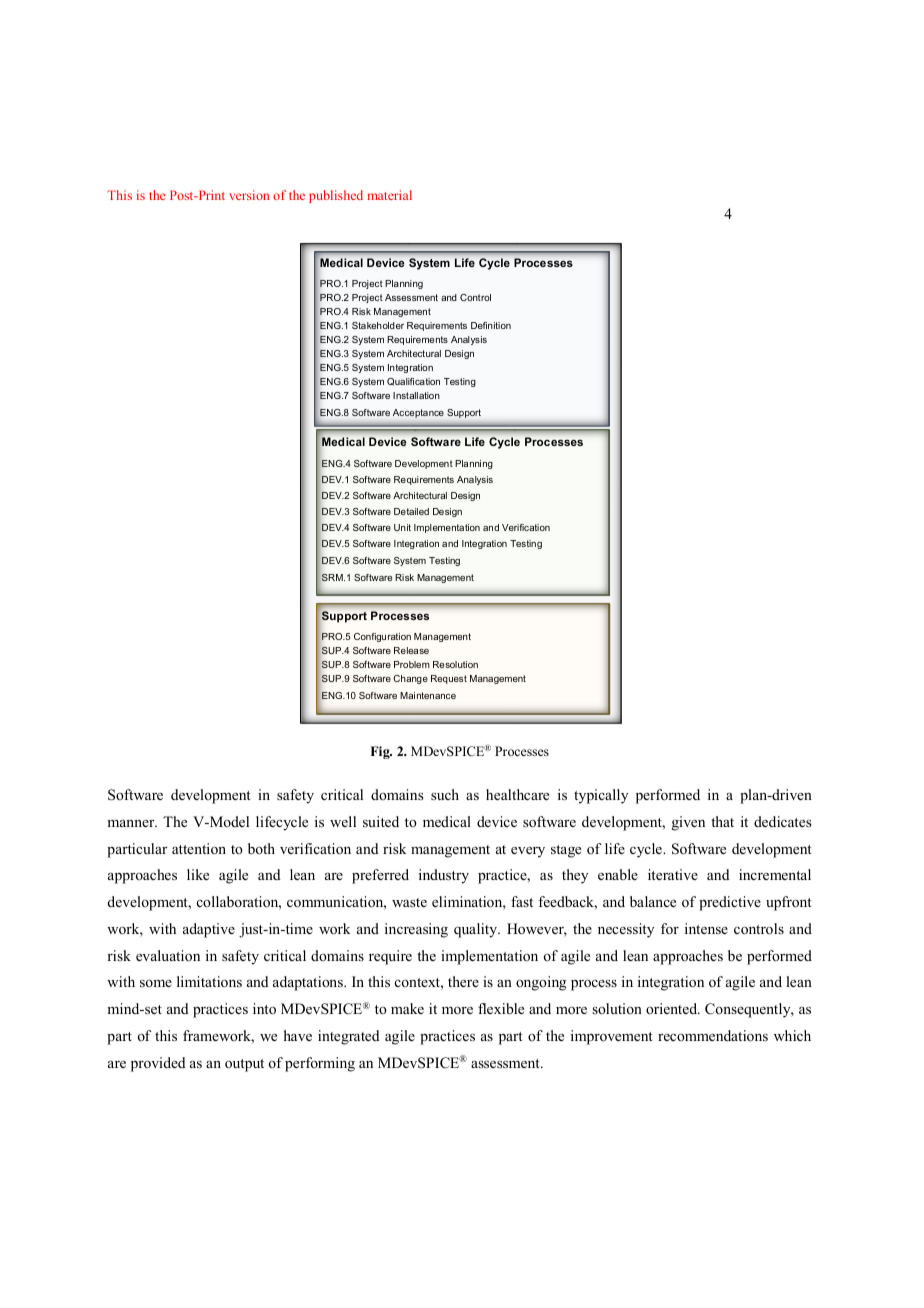 This screenshot has height=1308, width=924. I want to click on version, so click(249, 195).
